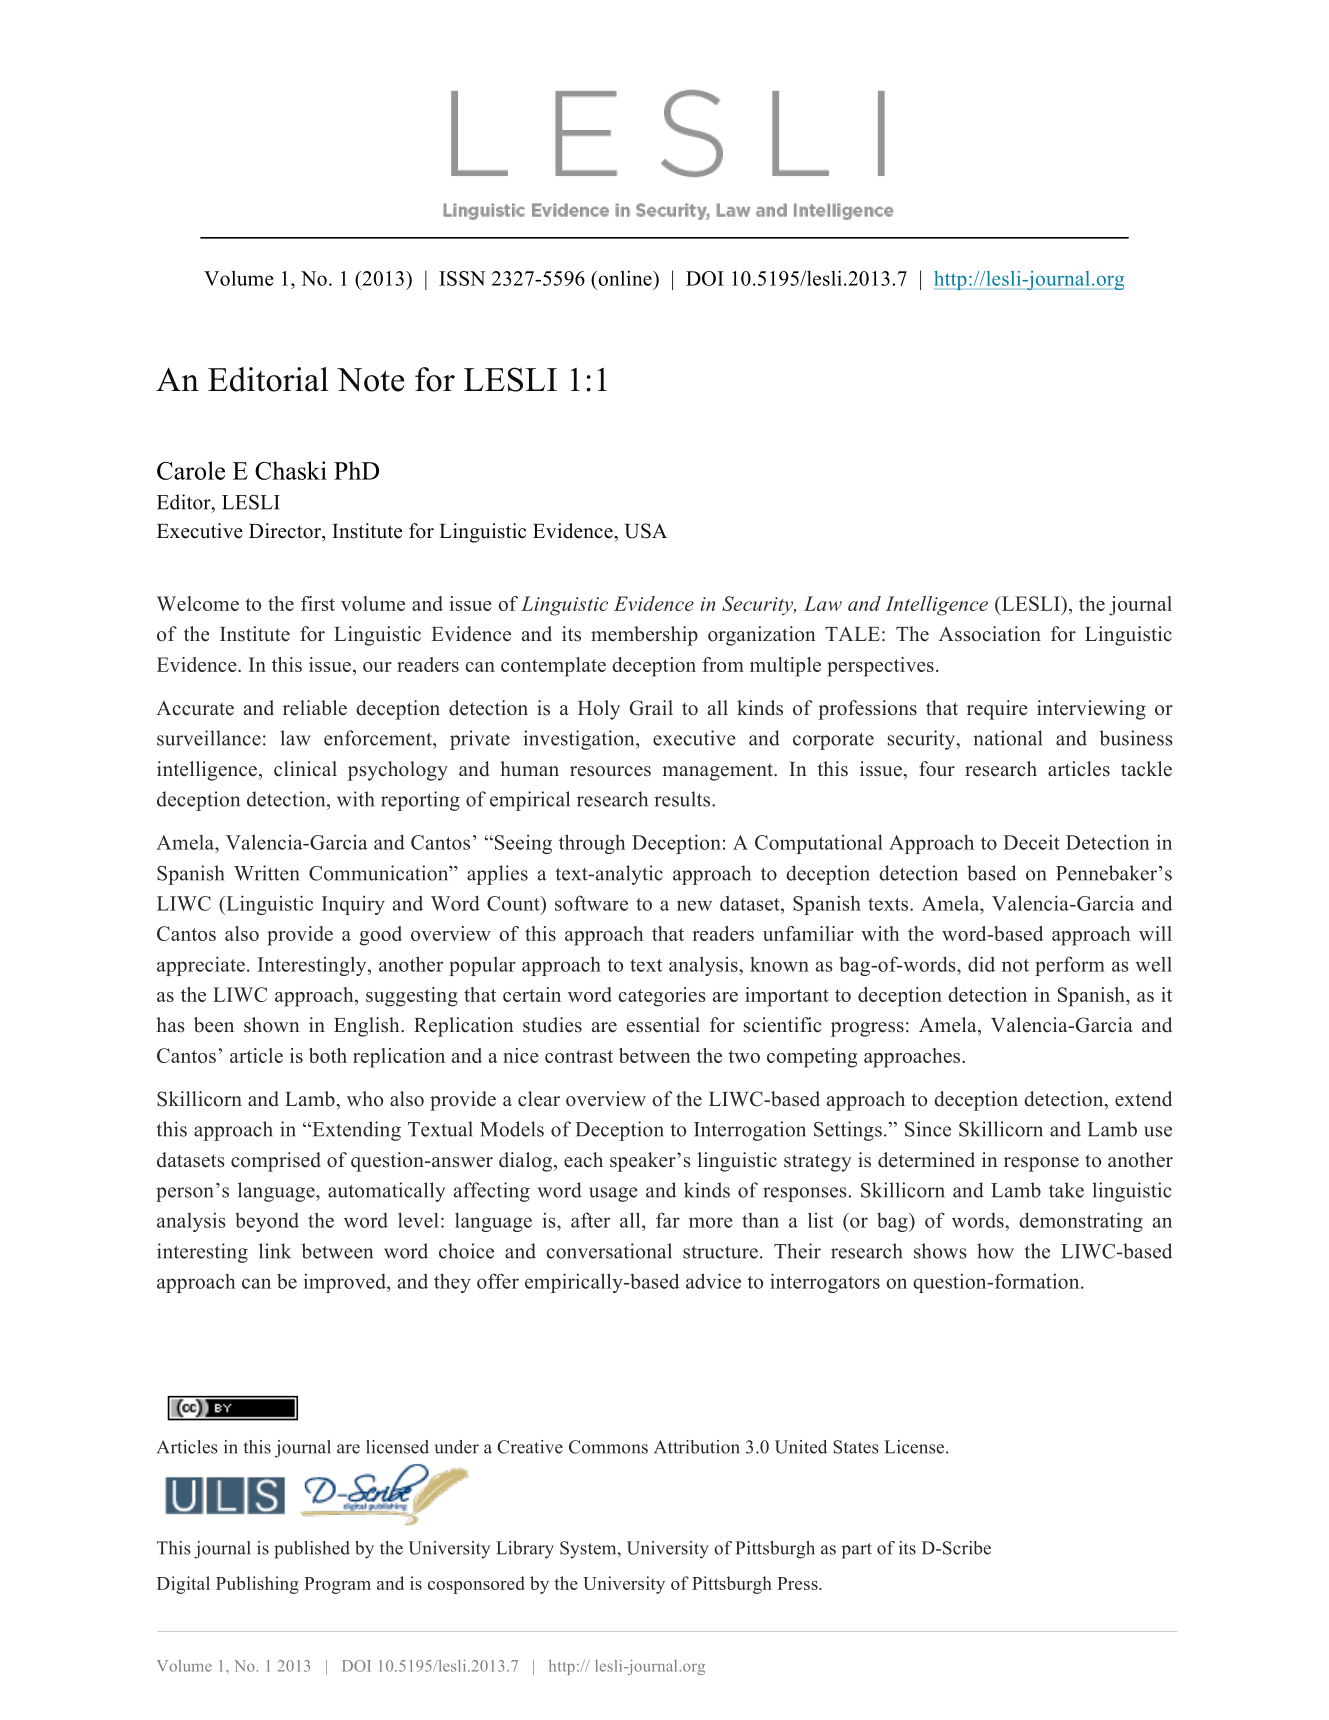 This image has height=1720, width=1329. Describe the element at coordinates (990, 634) in the image. I see `Association` at that location.
